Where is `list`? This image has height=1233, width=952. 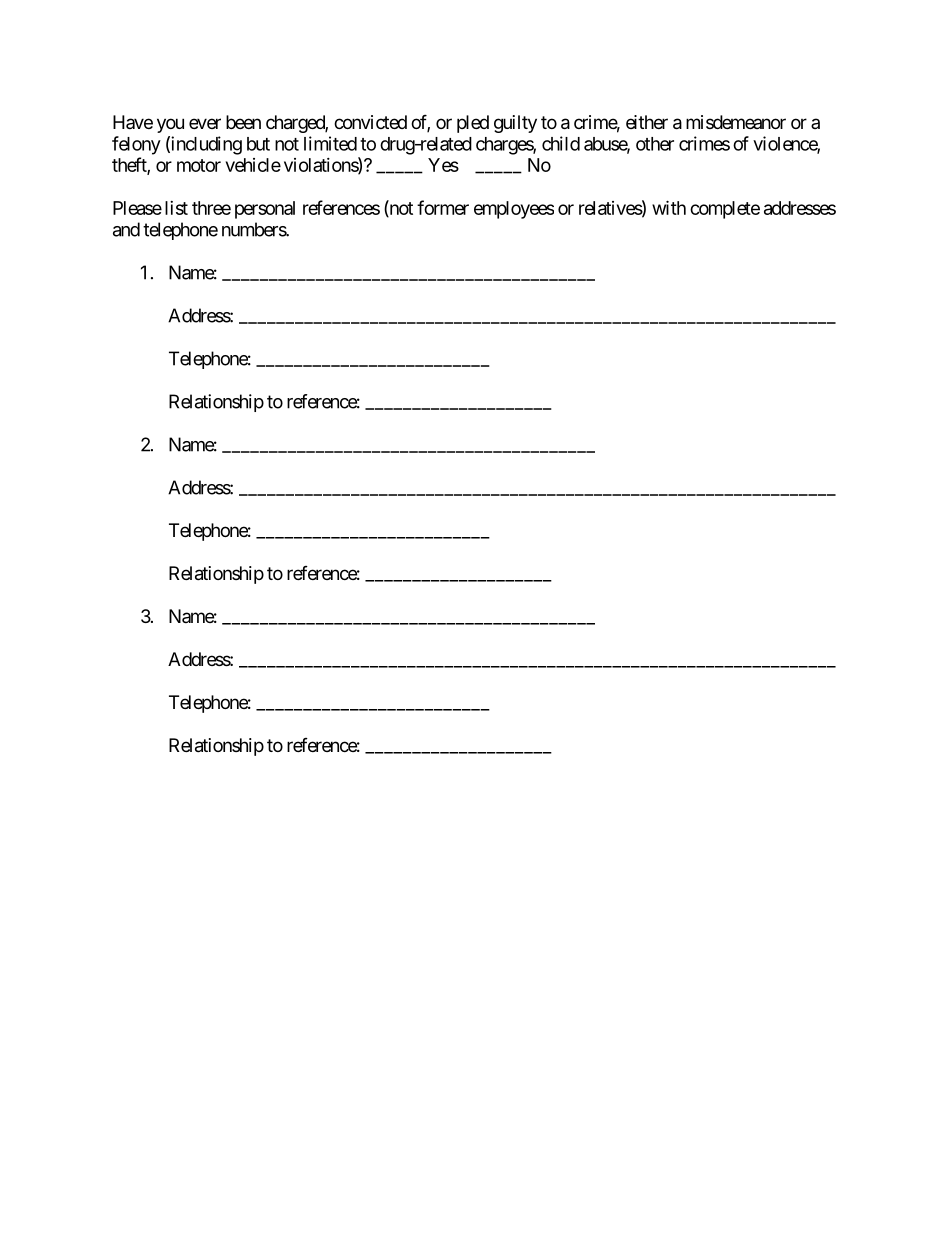 list is located at coordinates (176, 208).
